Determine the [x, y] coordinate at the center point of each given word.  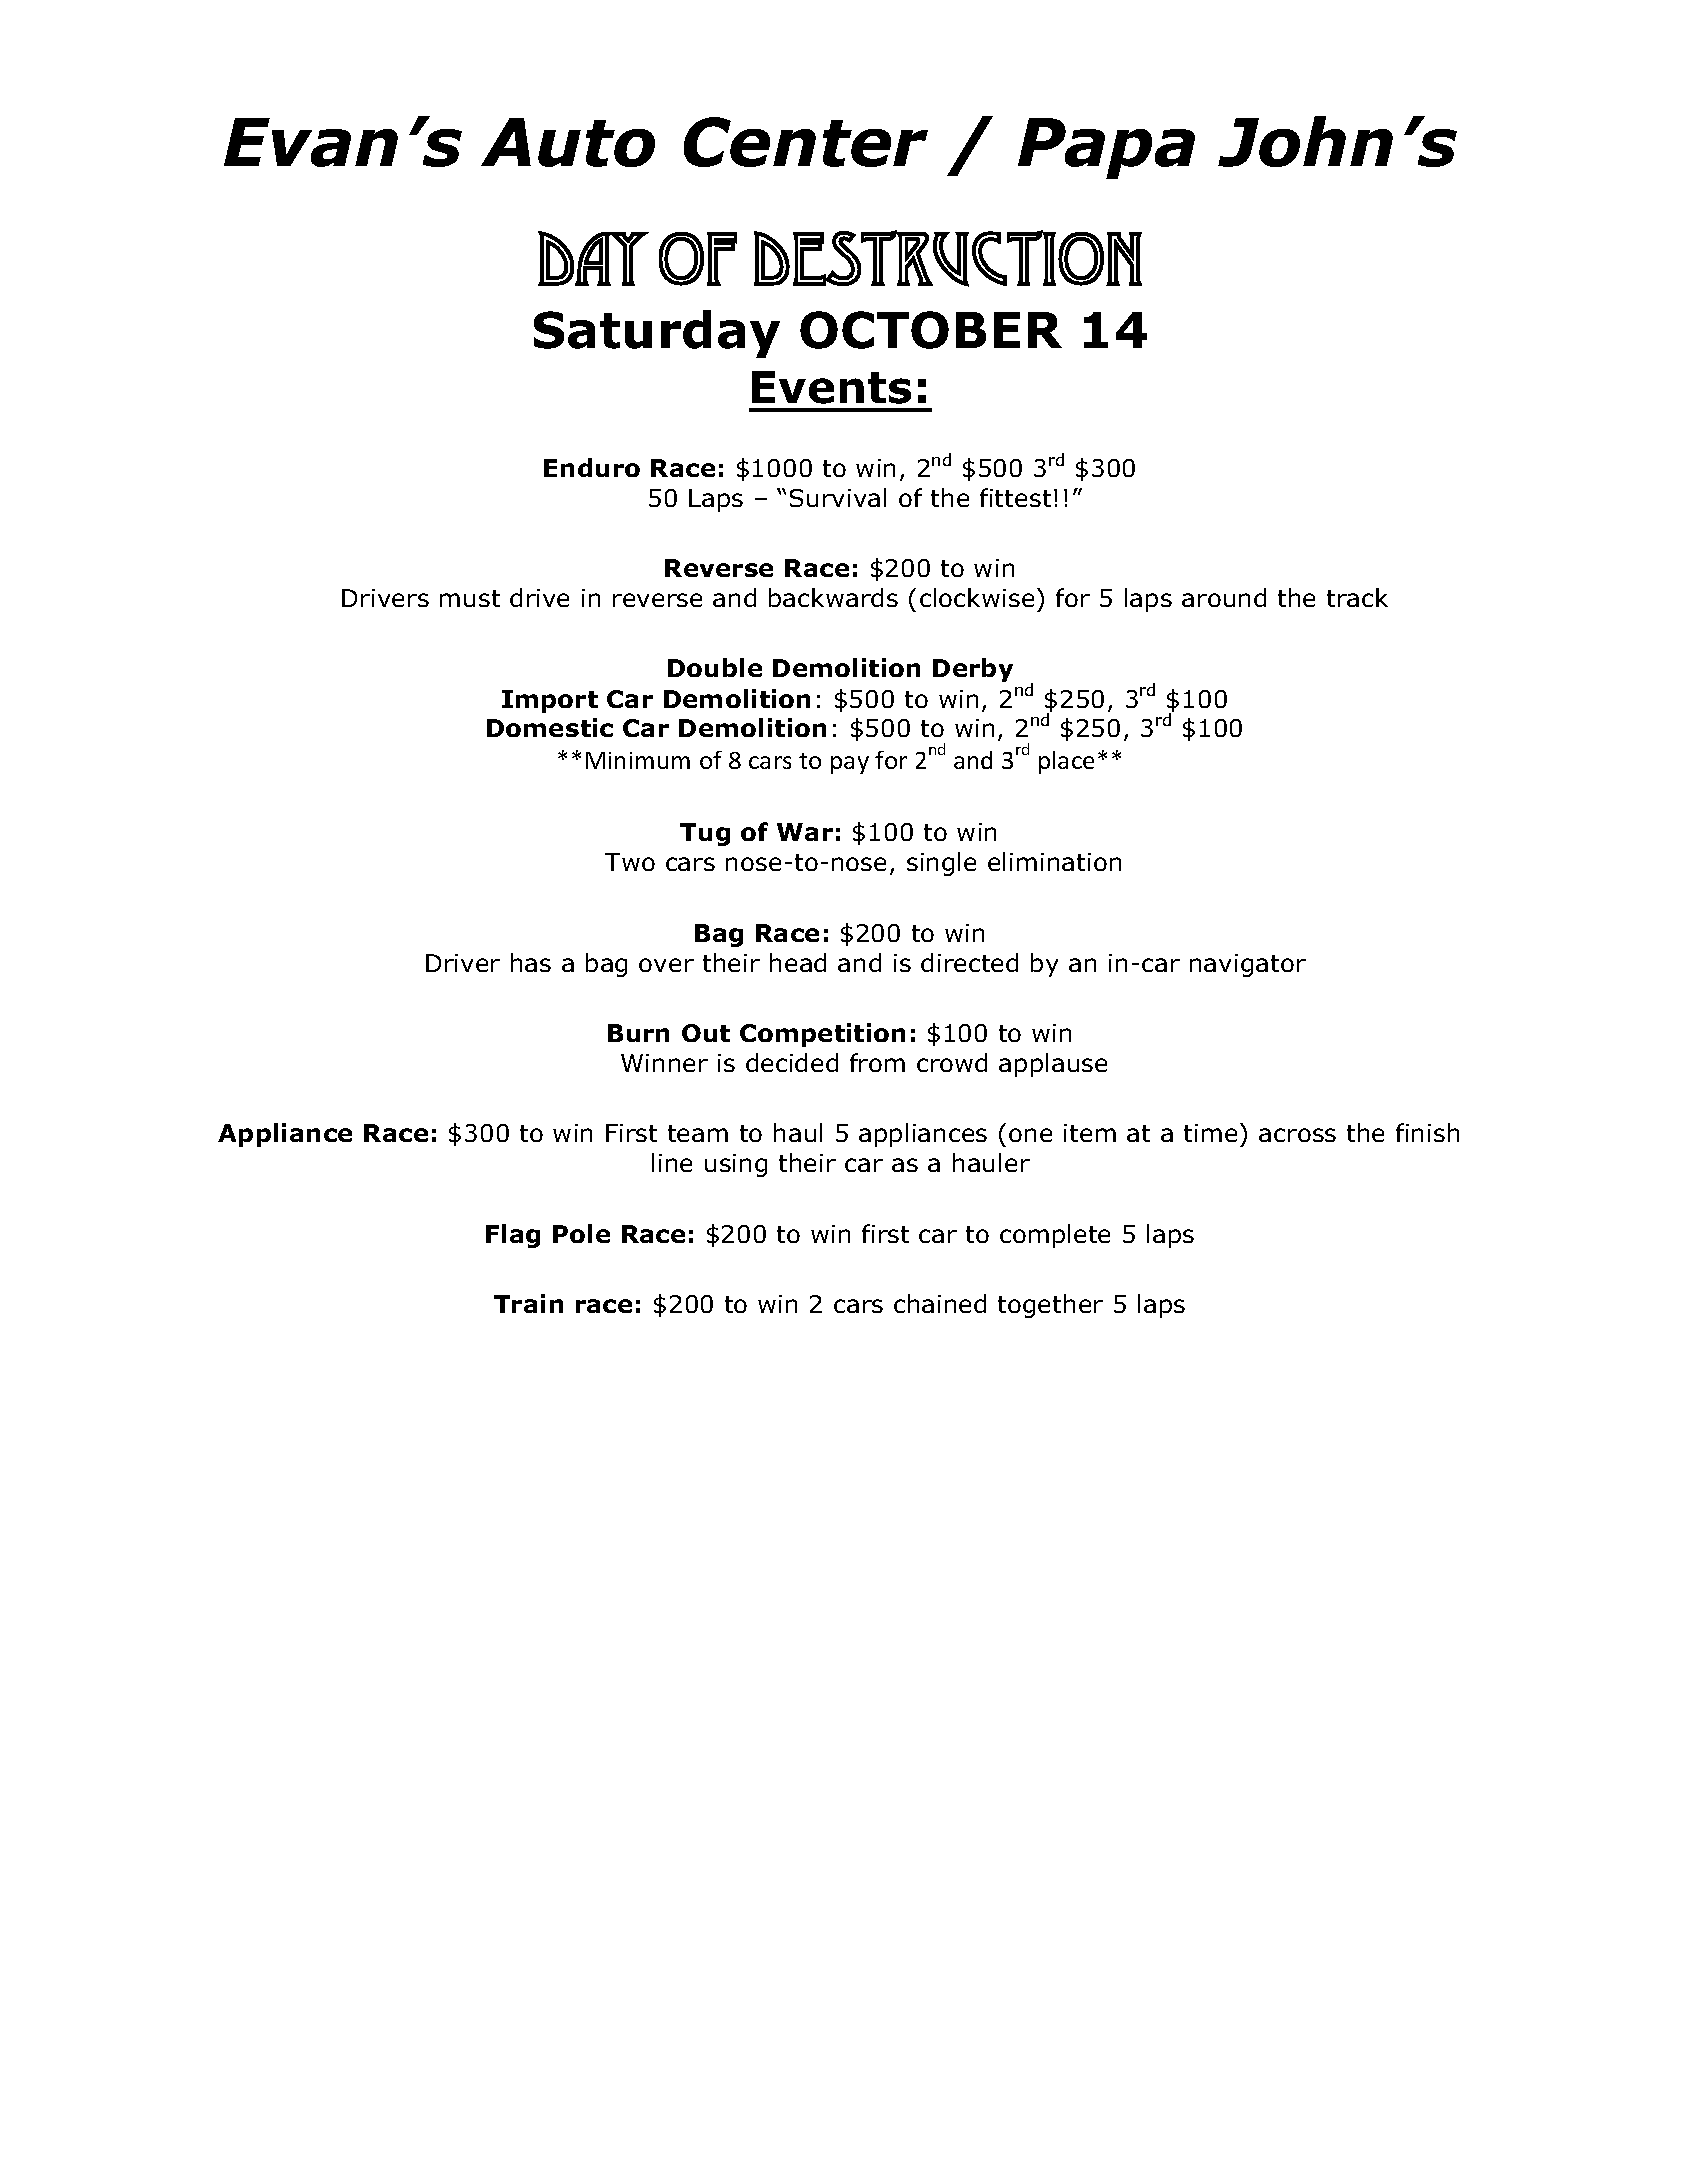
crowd [952, 1062]
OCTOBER [931, 330]
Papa [1106, 148]
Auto [568, 142]
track [1357, 597]
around [1224, 597]
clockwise [977, 597]
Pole [581, 1233]
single [941, 864]
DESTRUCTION [948, 258]
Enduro [592, 467]
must [470, 598]
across [1297, 1135]
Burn [638, 1033]
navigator [1248, 965]
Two [630, 862]
